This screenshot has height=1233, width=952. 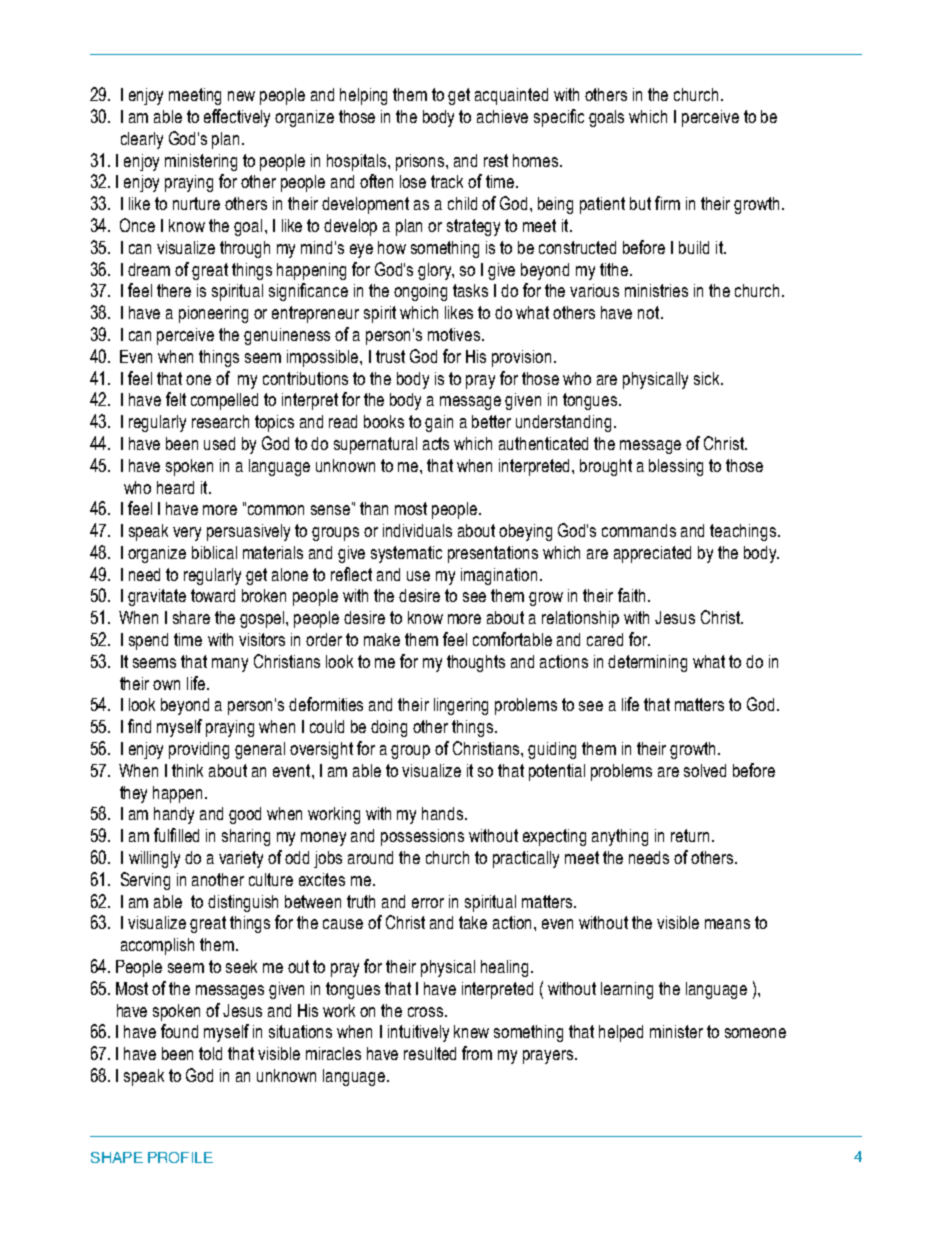 I want to click on helped, so click(x=621, y=1033).
